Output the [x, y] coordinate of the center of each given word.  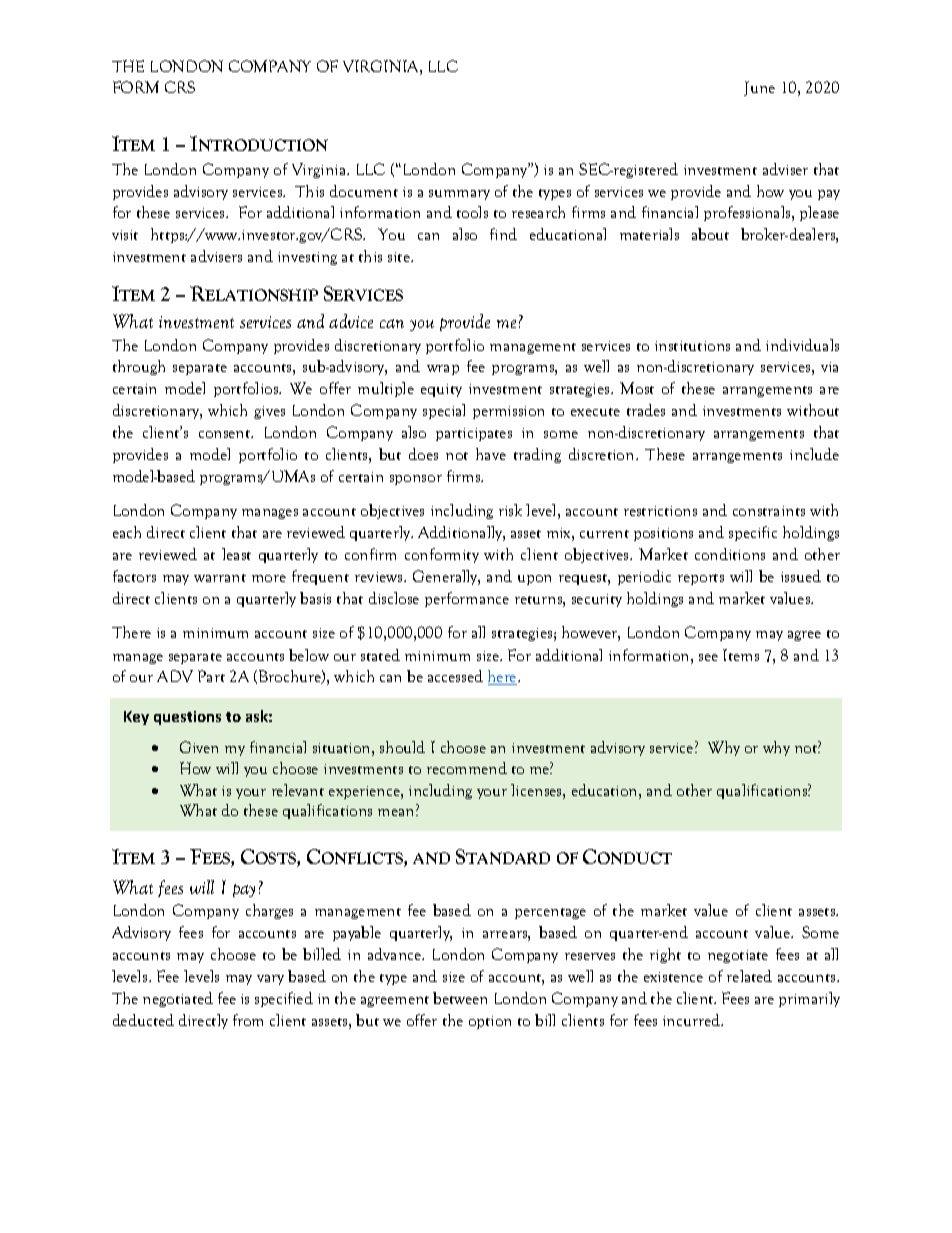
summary [459, 195]
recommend [467, 768]
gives [269, 412]
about [710, 234]
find [503, 234]
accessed [455, 676]
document [364, 191]
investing [307, 258]
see [708, 657]
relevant [298, 790]
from [248, 1020]
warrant [220, 578]
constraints [769, 511]
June [759, 88]
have [491, 454]
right [665, 955]
